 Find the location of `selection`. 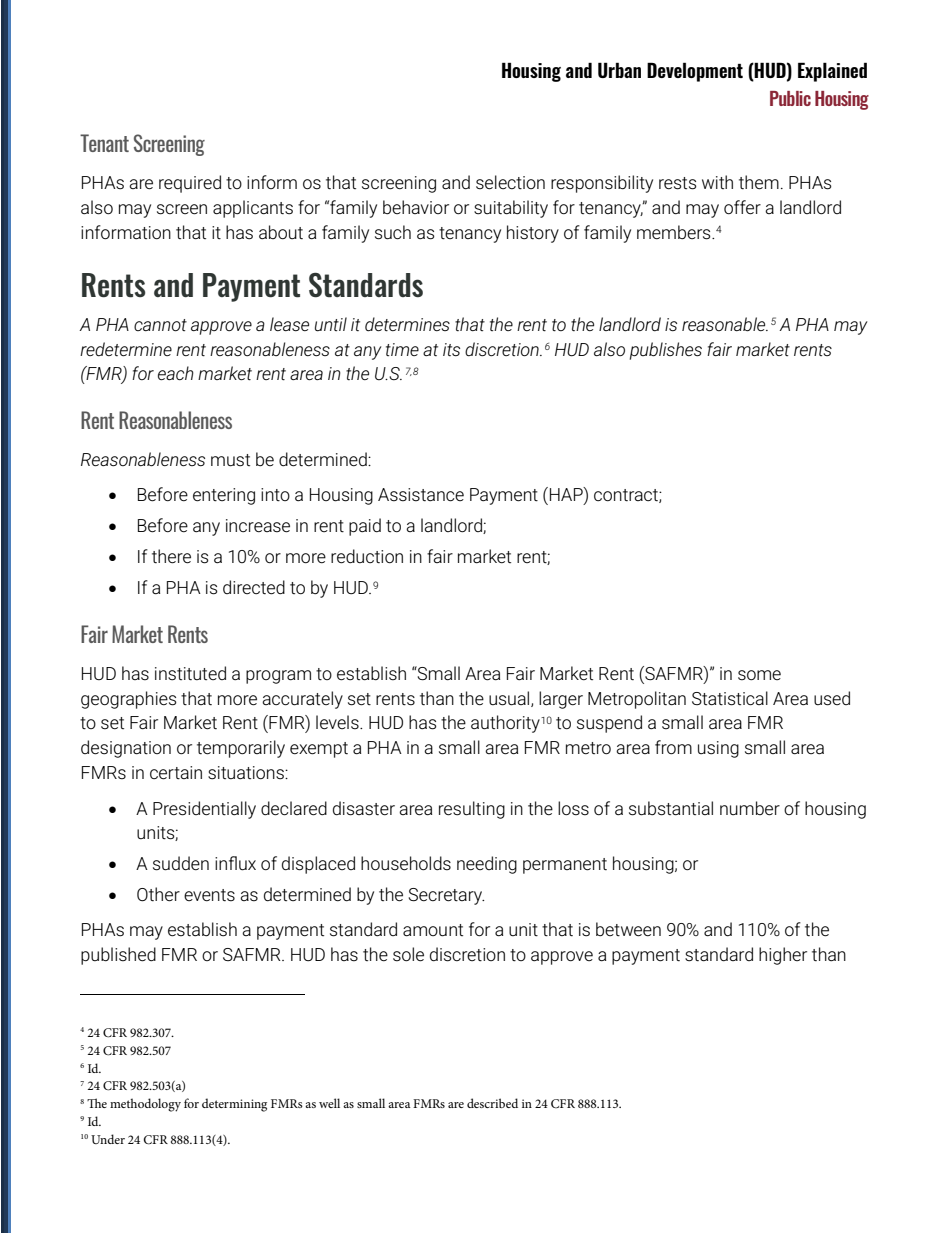

selection is located at coordinates (510, 182).
